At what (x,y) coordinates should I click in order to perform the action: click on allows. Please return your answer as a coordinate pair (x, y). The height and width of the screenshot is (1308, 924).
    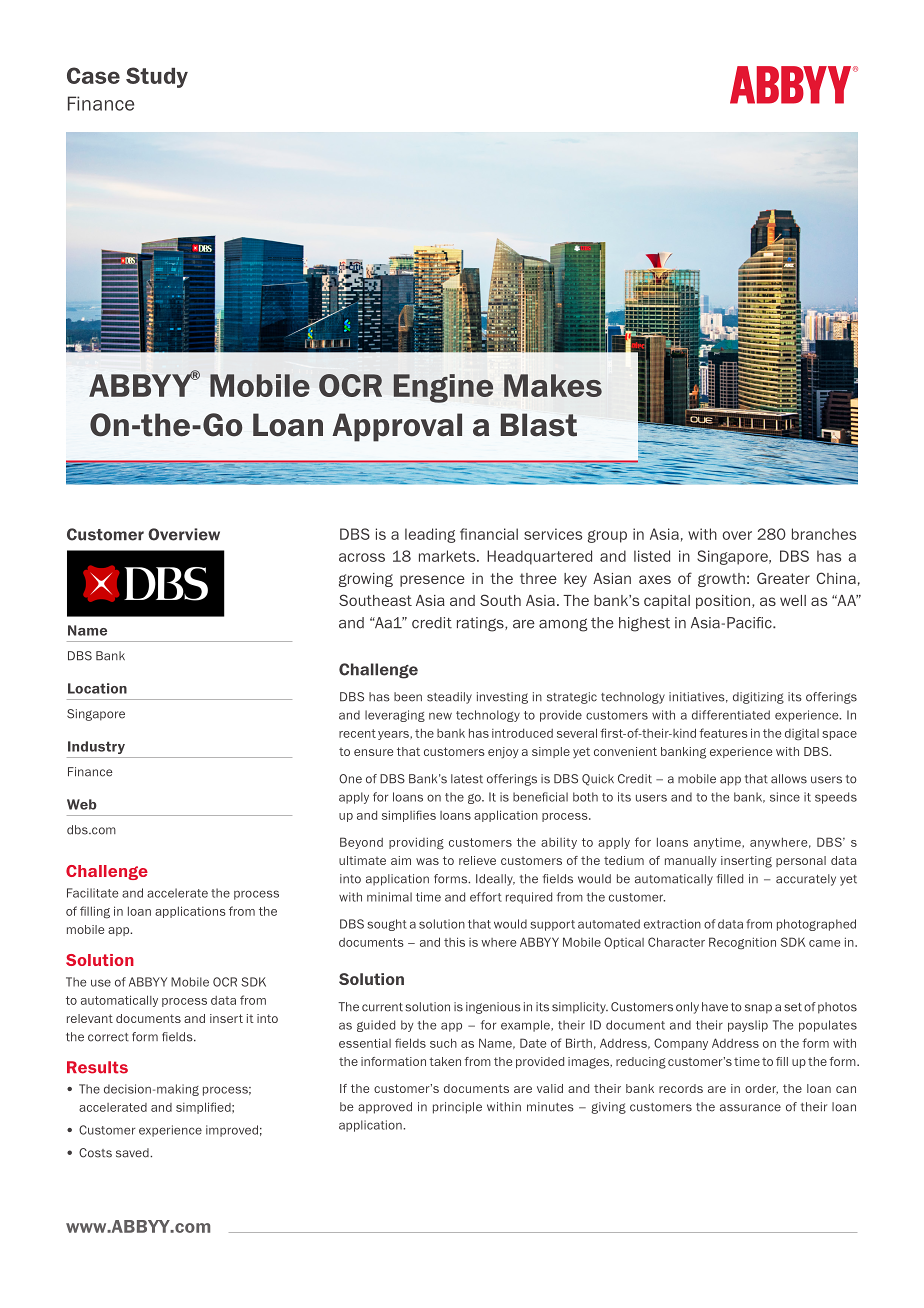
    Looking at the image, I should click on (789, 779).
